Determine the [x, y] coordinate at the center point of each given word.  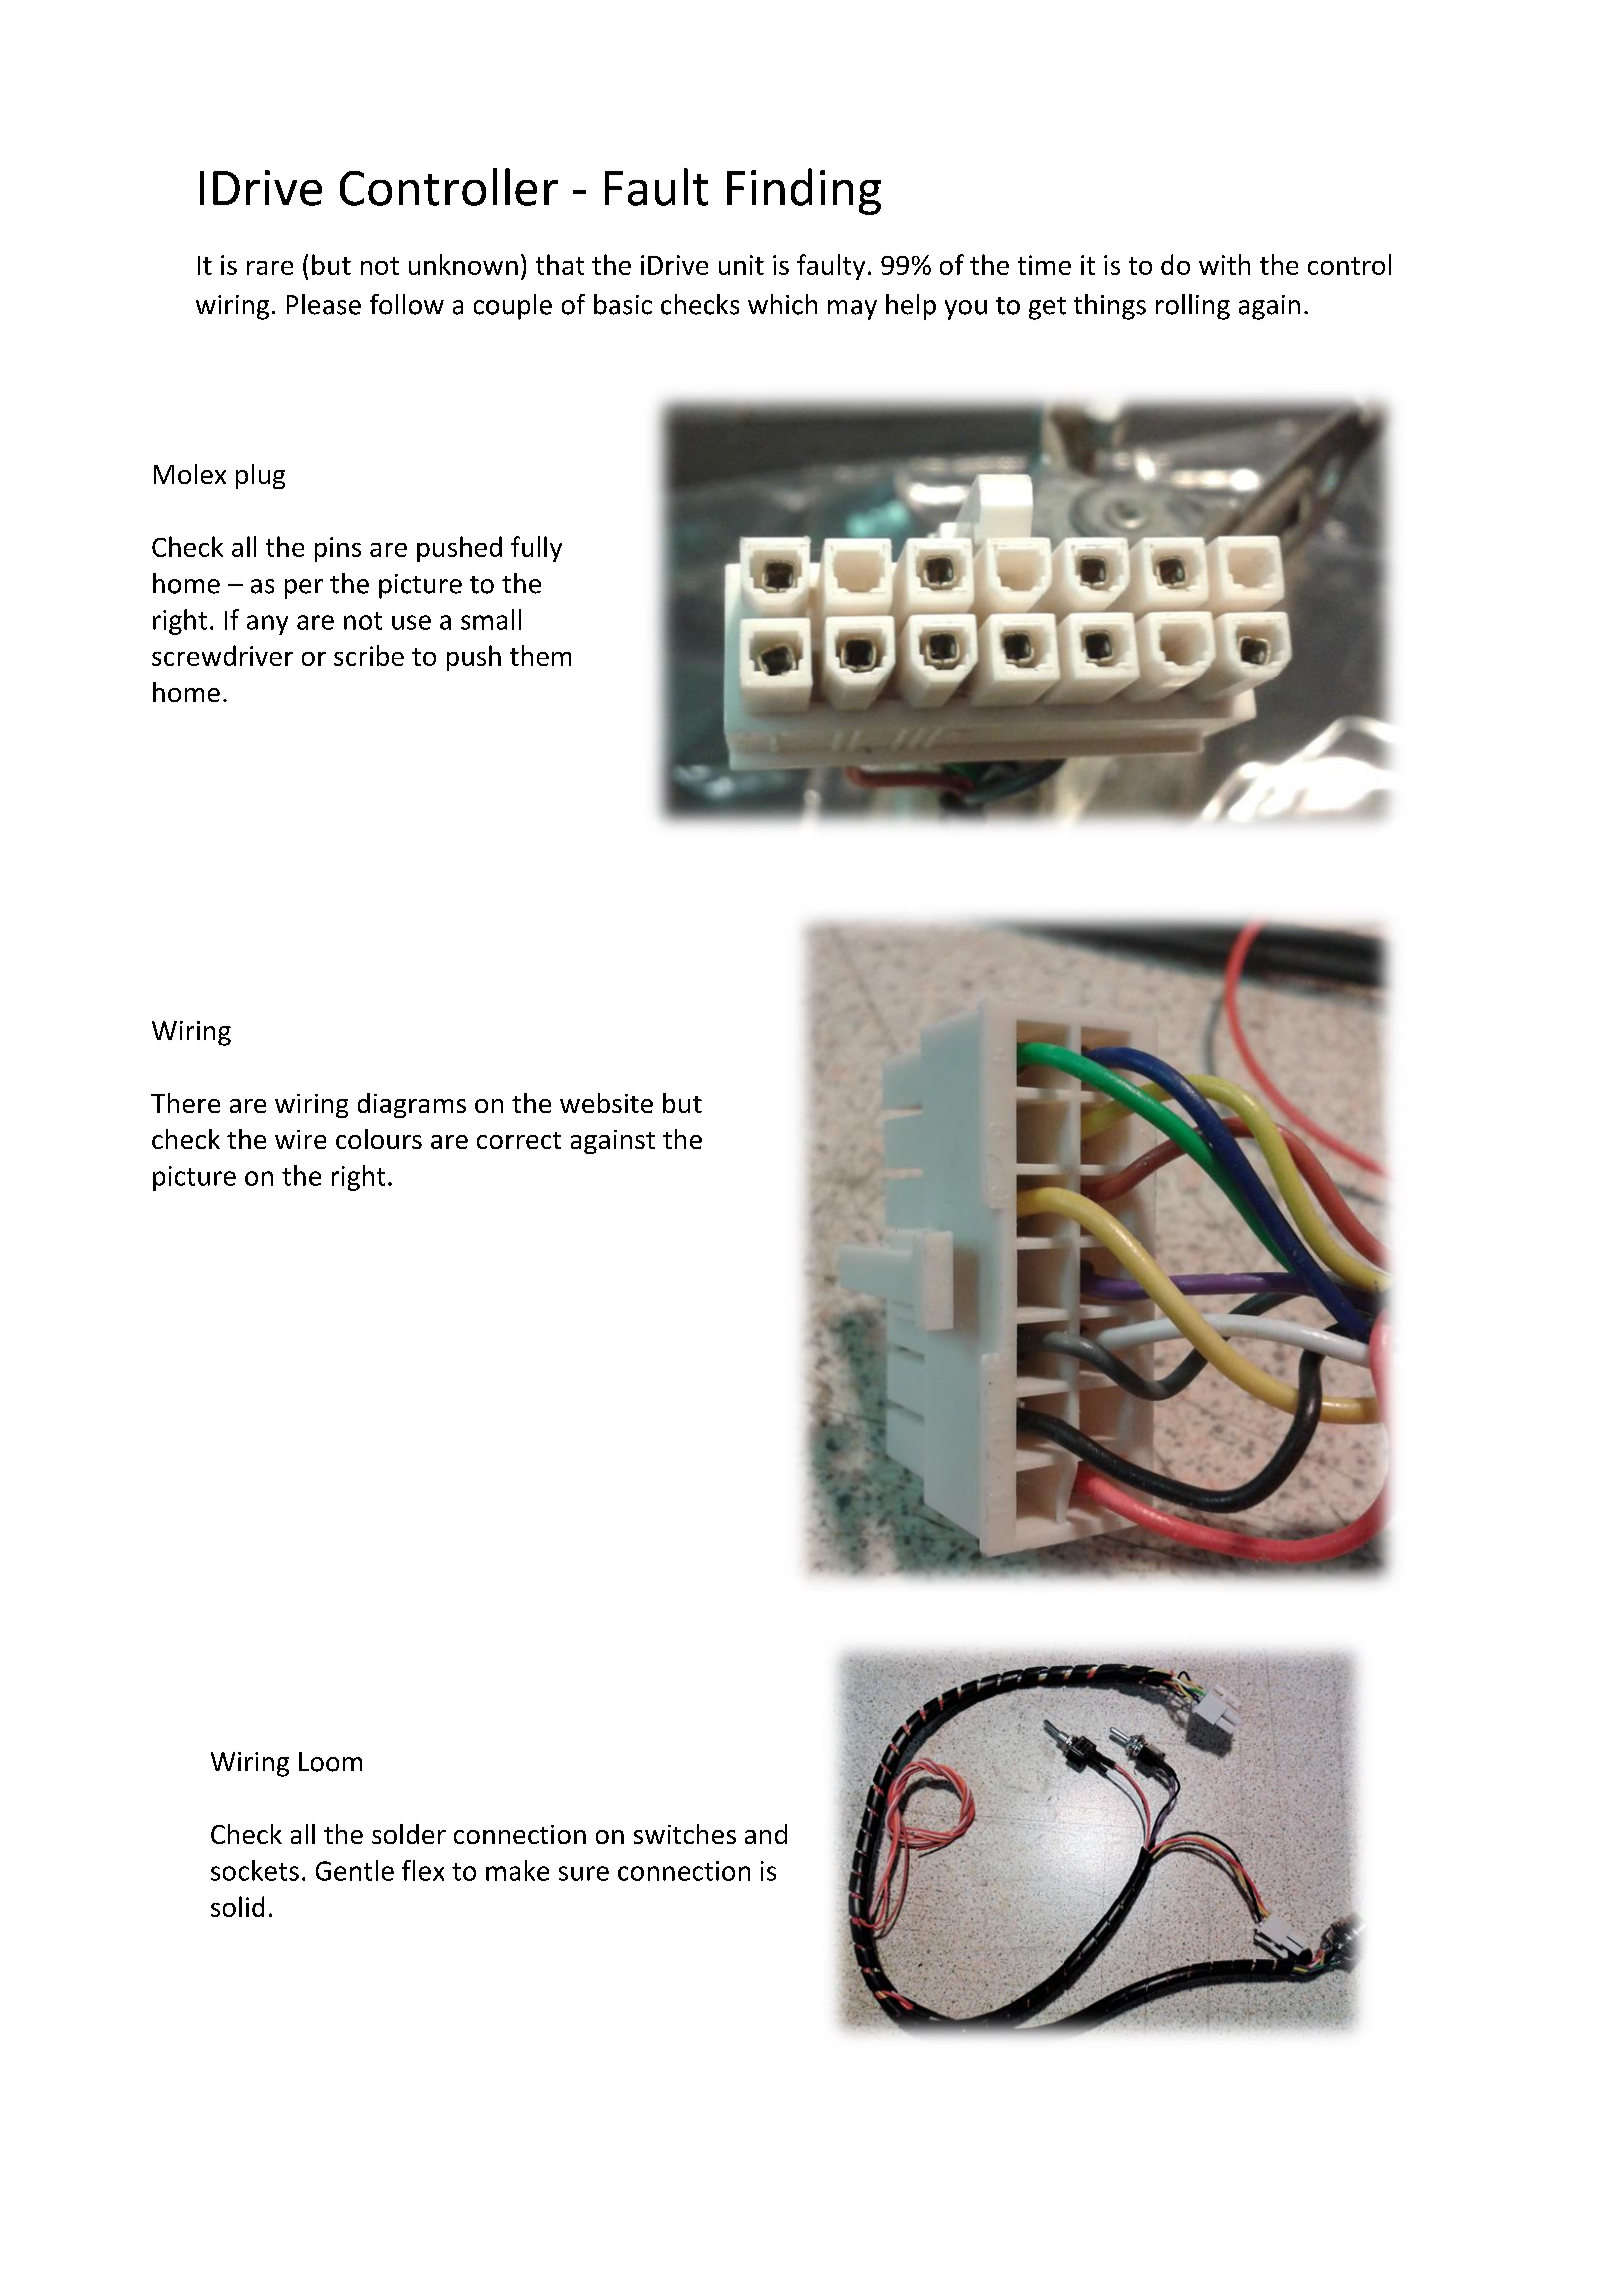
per [304, 589]
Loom [330, 1762]
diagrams [412, 1105]
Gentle [355, 1870]
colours [379, 1139]
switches [685, 1834]
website [606, 1103]
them [540, 655]
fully [536, 549]
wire [300, 1139]
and [766, 1834]
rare [270, 268]
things [1110, 307]
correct [519, 1140]
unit [741, 265]
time [1044, 265]
